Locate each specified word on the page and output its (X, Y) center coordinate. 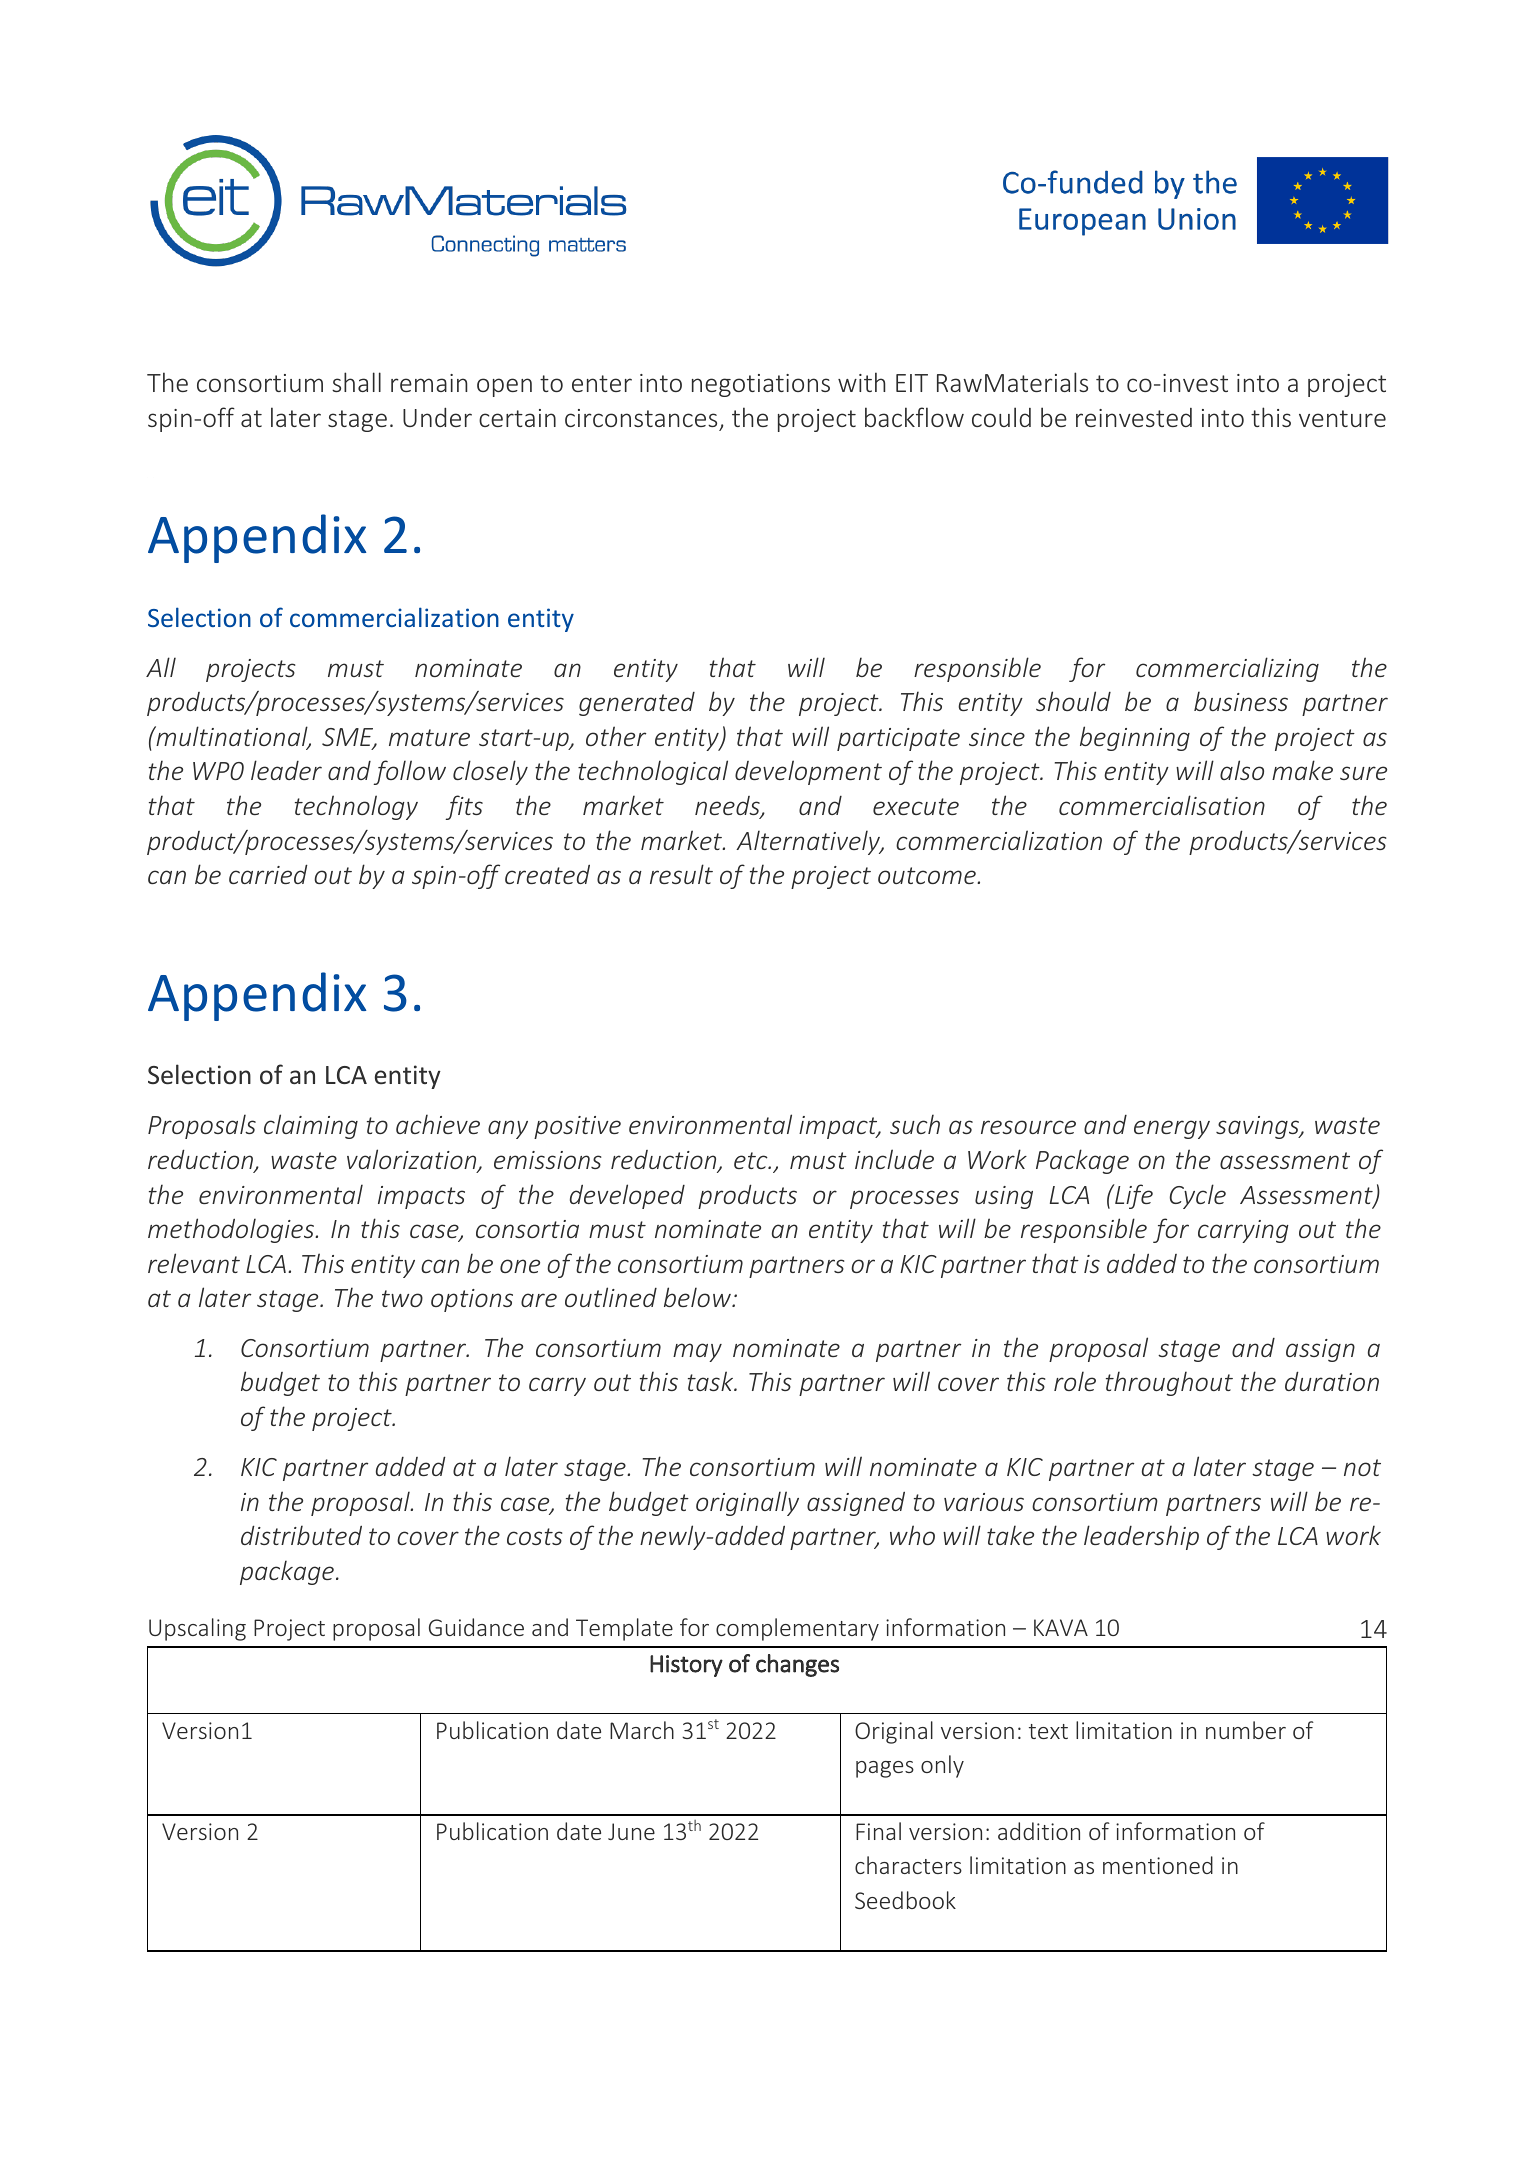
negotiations (761, 385)
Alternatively (809, 842)
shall (356, 382)
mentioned (1158, 1865)
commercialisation (1162, 805)
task (712, 1381)
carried (268, 874)
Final (878, 1831)
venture (1342, 418)
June (631, 1831)
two (402, 1298)
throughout (1169, 1383)
